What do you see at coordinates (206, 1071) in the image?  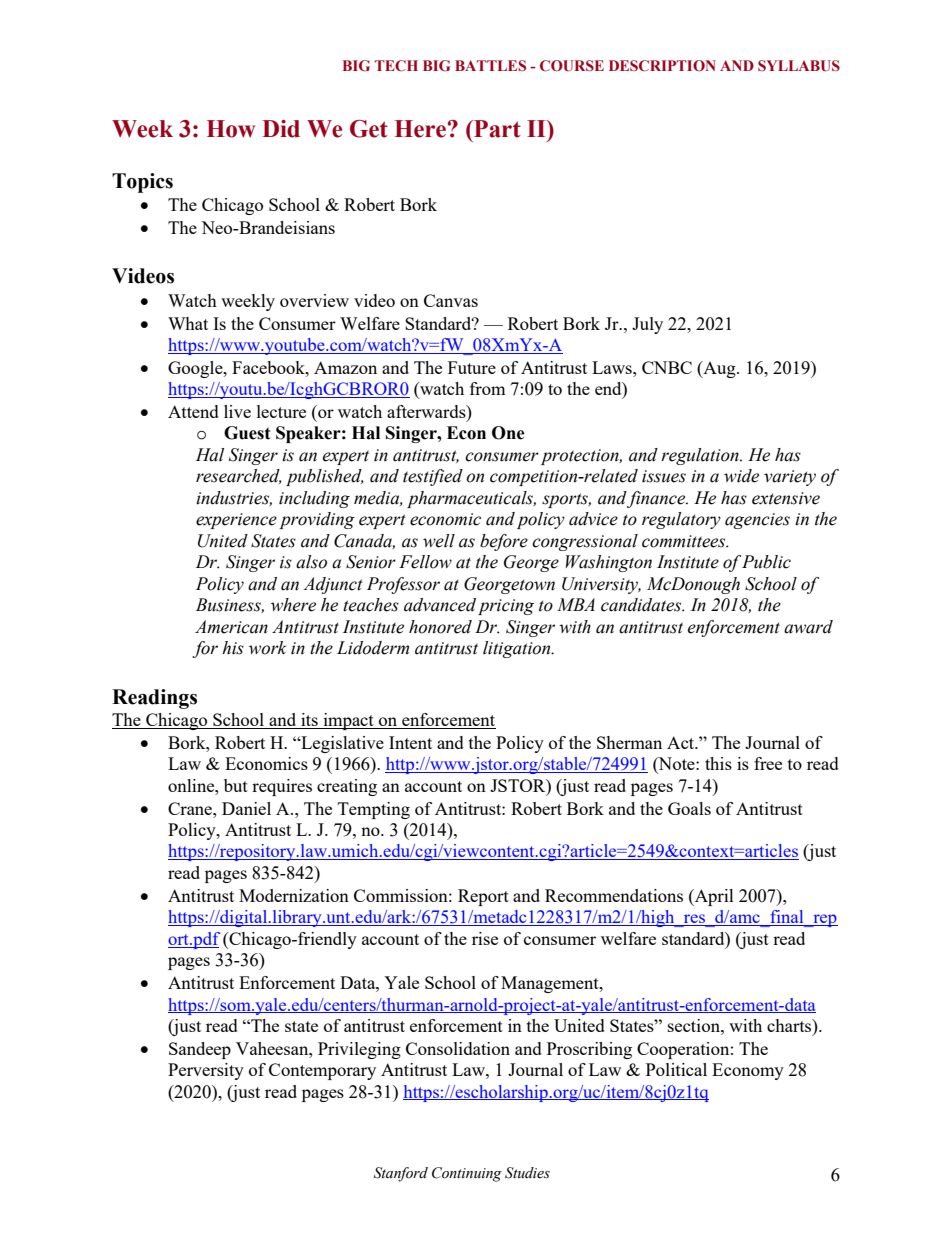 I see `Perversity` at bounding box center [206, 1071].
